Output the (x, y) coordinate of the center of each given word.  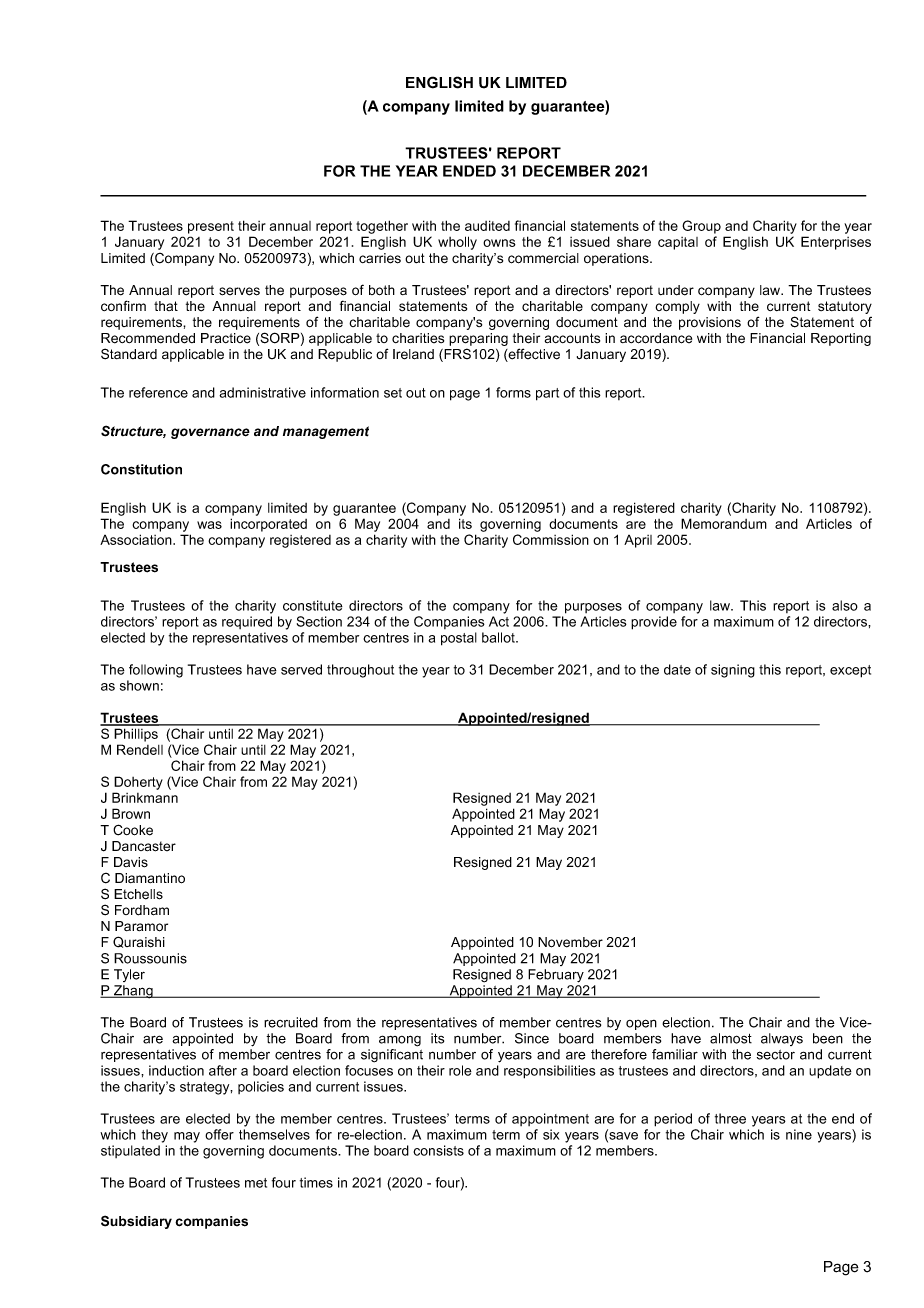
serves (239, 291)
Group (701, 227)
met (256, 1183)
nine (799, 1134)
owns (499, 243)
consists (438, 1150)
